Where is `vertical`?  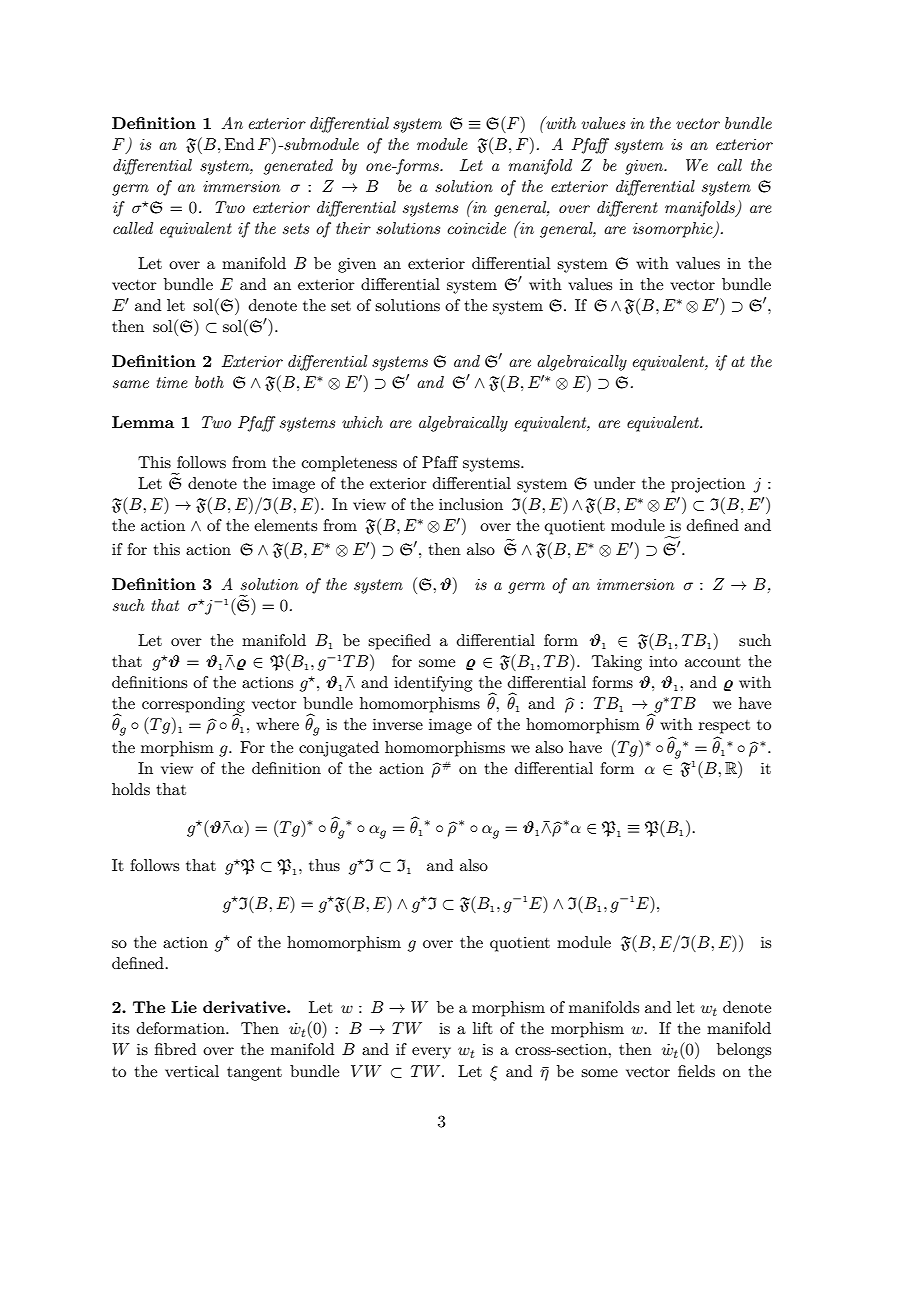
vertical is located at coordinates (192, 1071).
